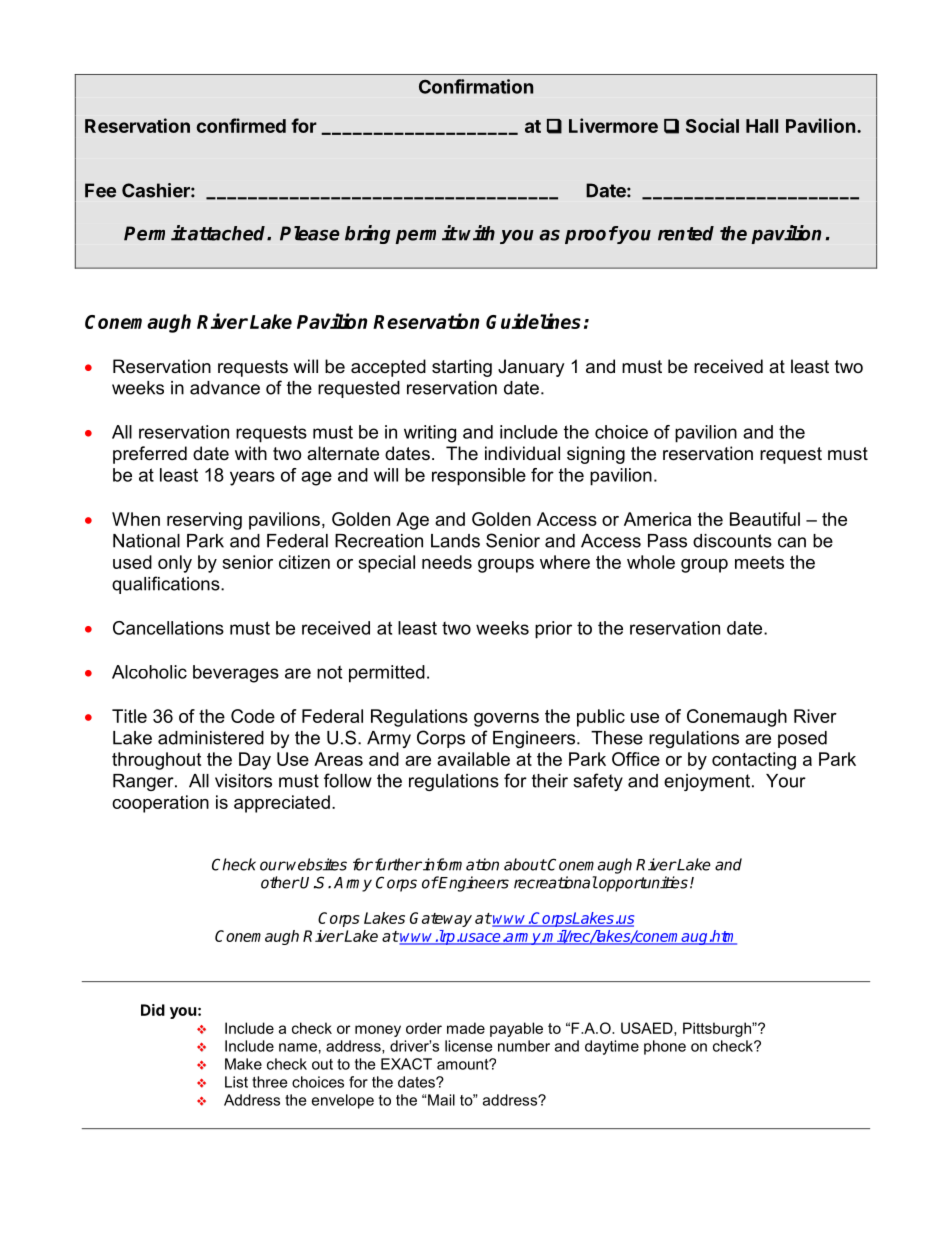  Describe the element at coordinates (243, 1064) in the screenshot. I see `Make` at that location.
